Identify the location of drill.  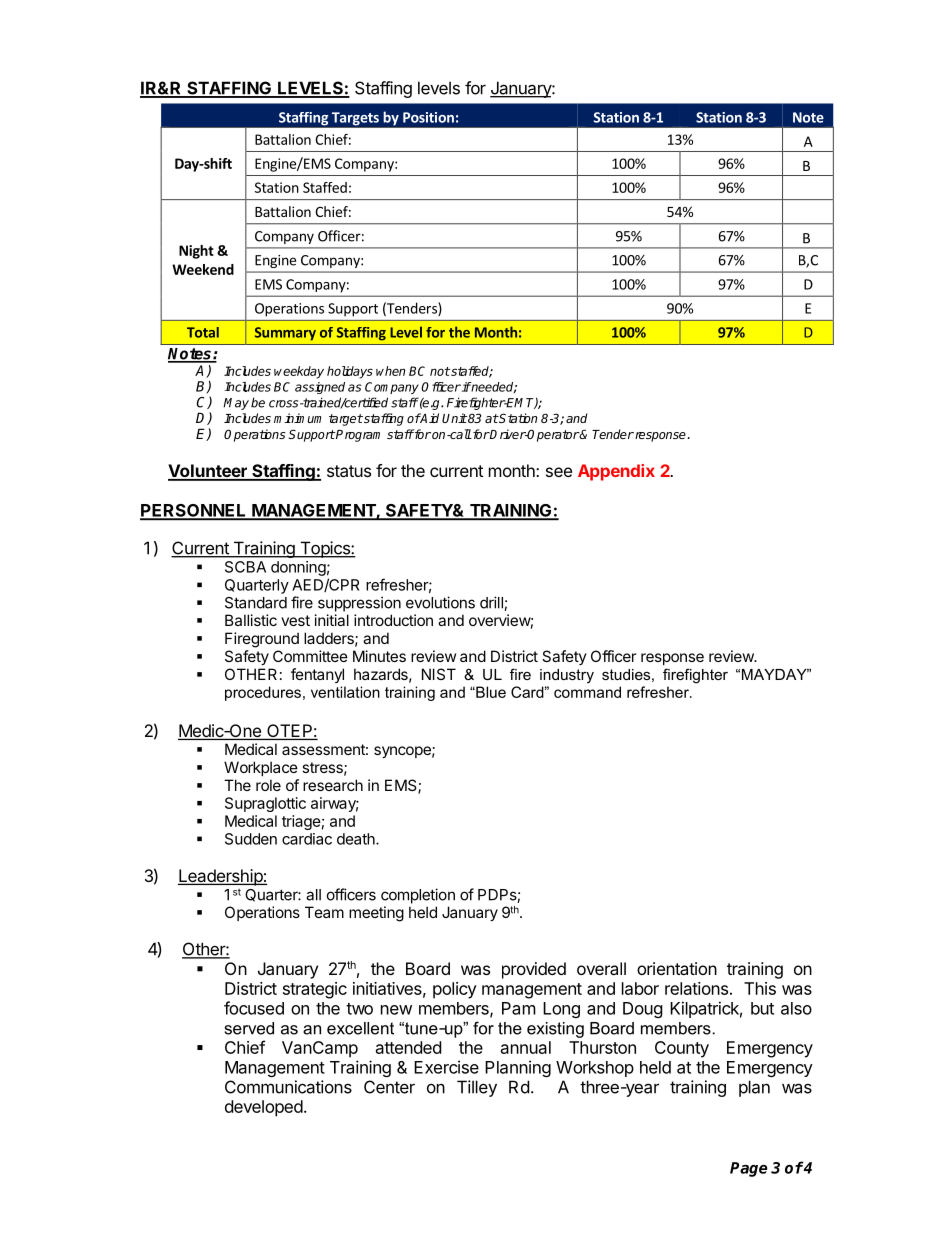
(492, 603).
